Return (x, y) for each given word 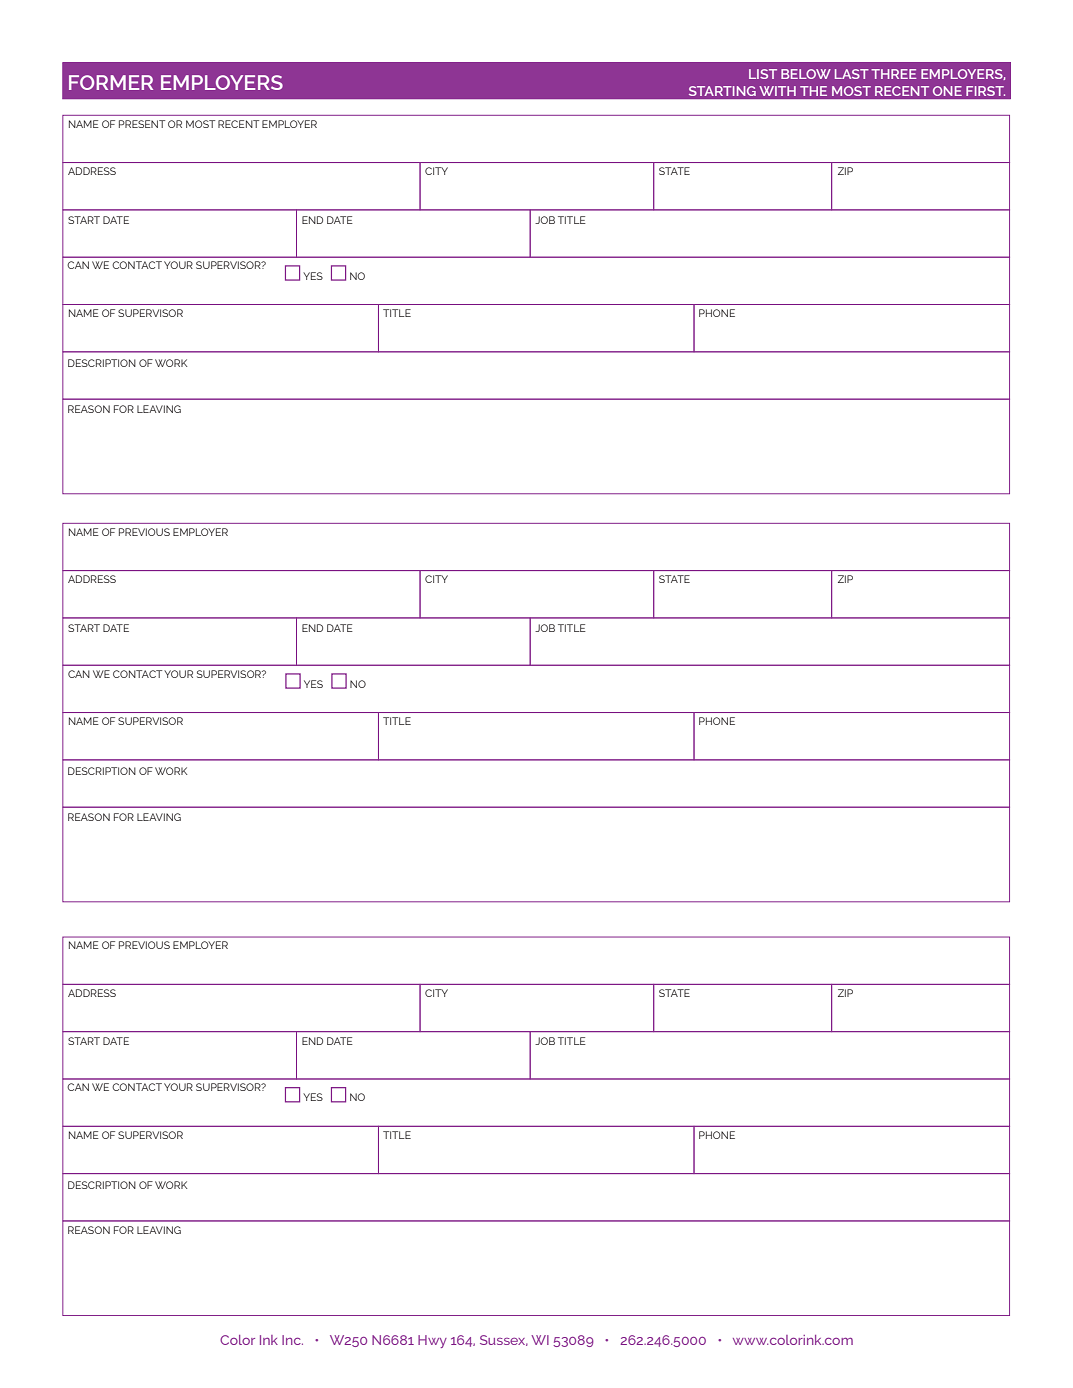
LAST (852, 74)
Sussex (504, 1340)
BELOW (806, 74)
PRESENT (142, 124)
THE (813, 91)
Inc (292, 1340)
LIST (763, 74)
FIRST (985, 91)
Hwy (432, 1341)
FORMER (111, 82)
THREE (893, 74)
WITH (777, 91)
